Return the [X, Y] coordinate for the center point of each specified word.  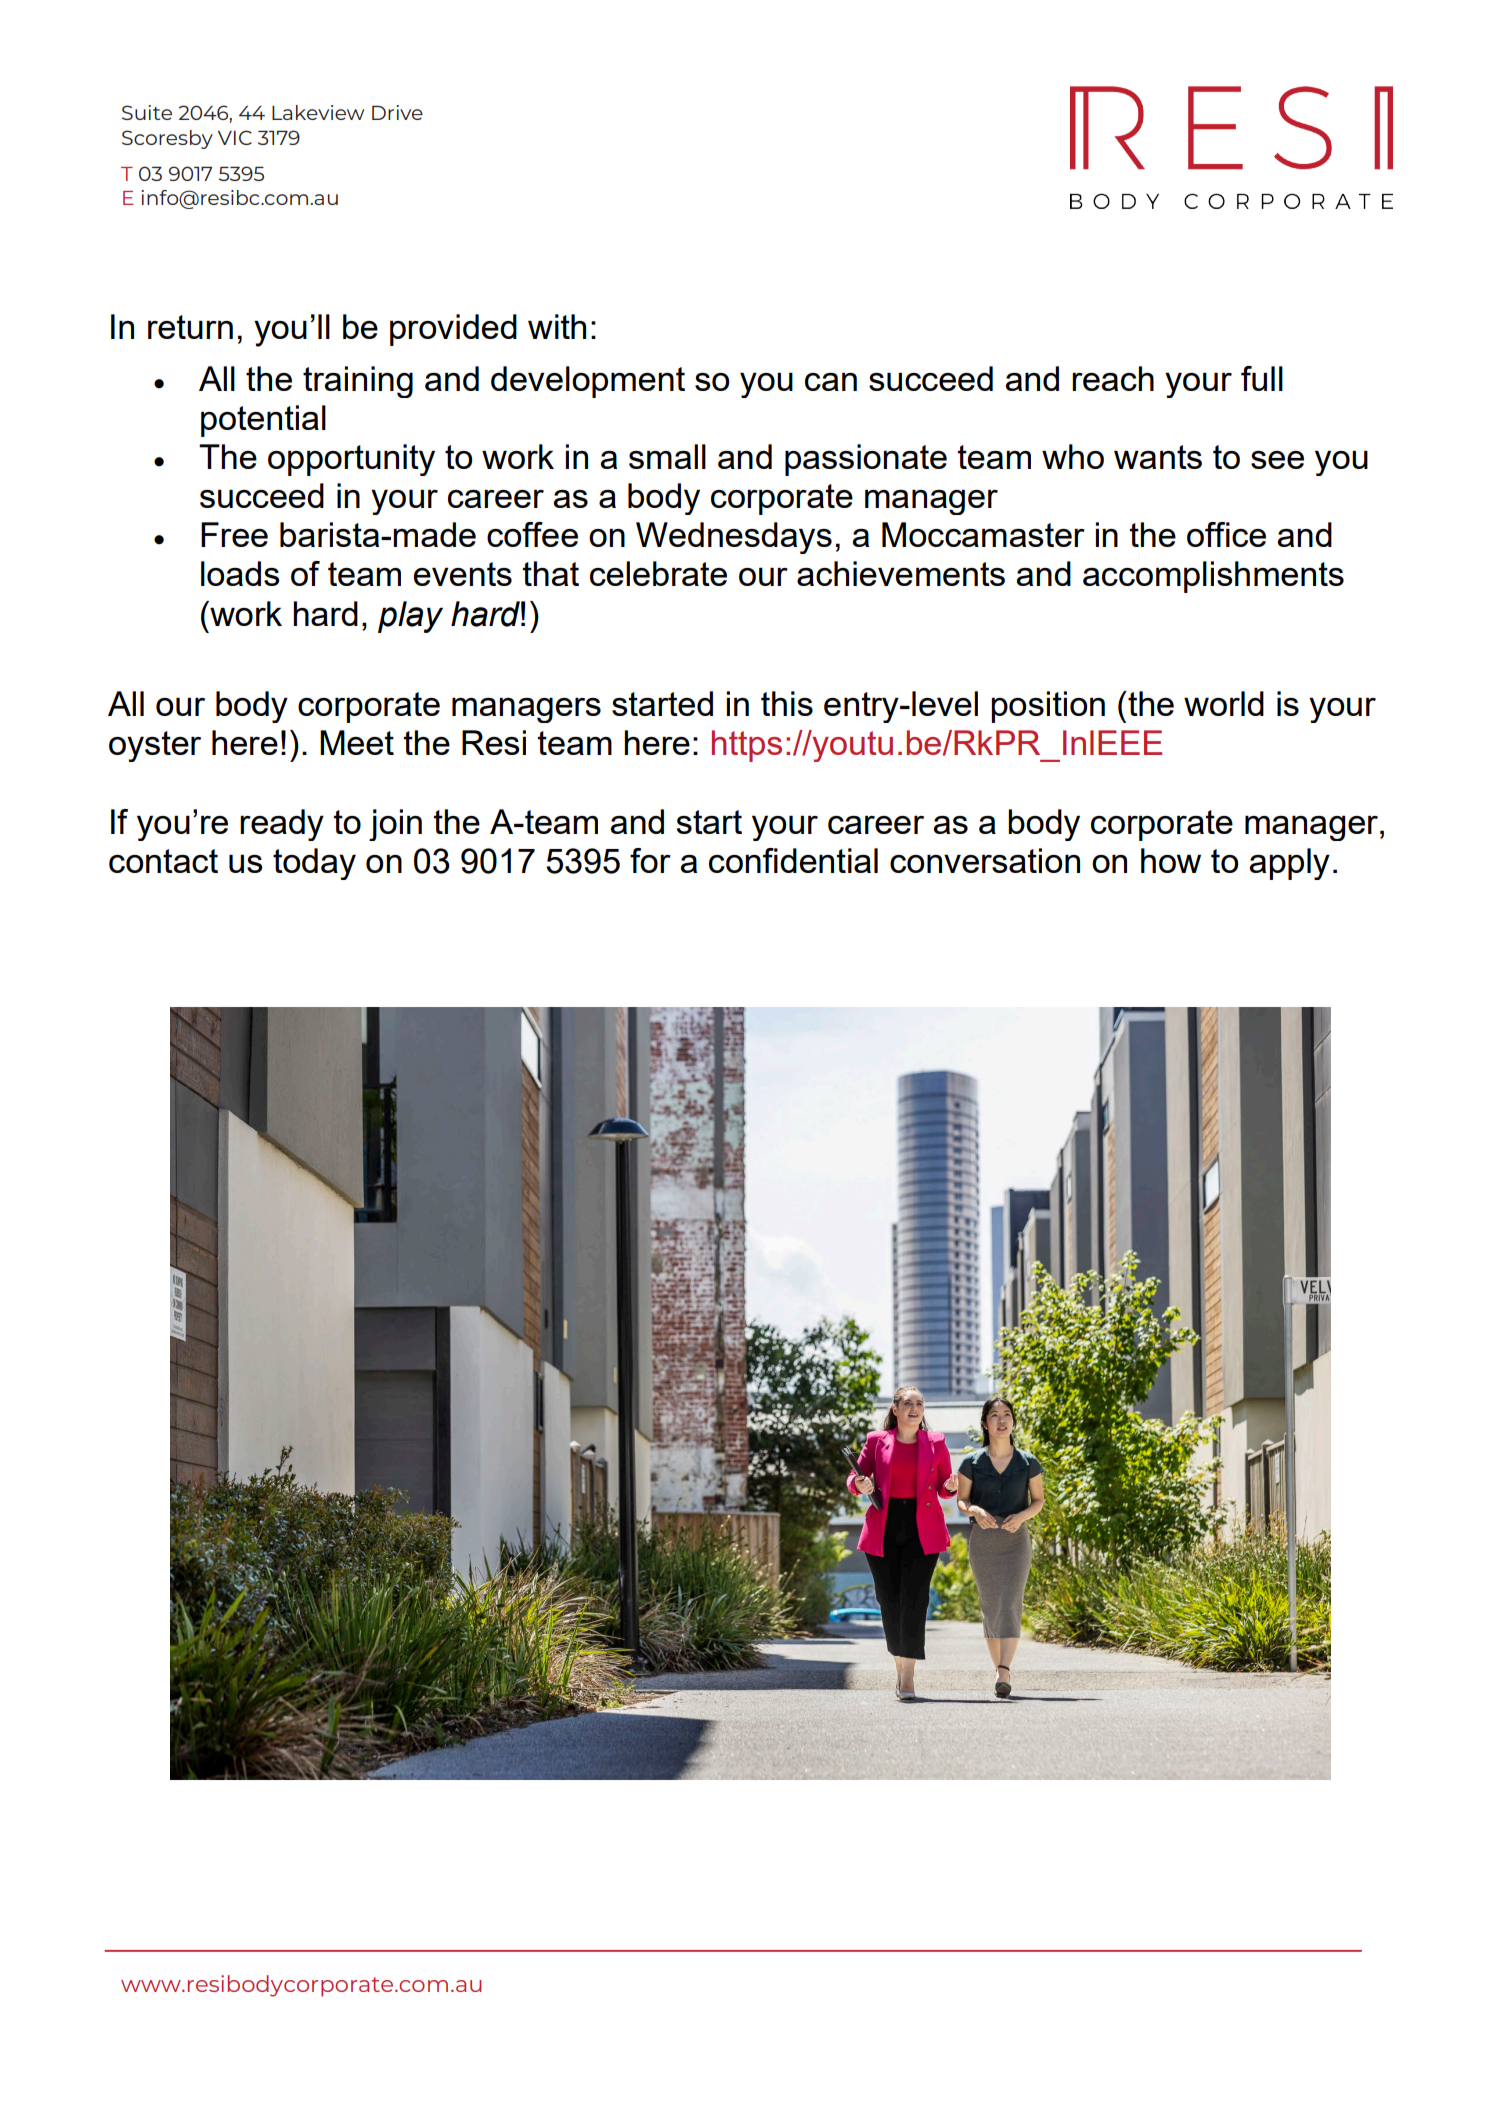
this [787, 703]
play [410, 617]
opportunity [351, 460]
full [1262, 378]
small [667, 456]
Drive [397, 112]
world [1224, 703]
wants [1158, 457]
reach [1113, 378]
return [190, 327]
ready [282, 825]
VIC [235, 137]
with [557, 326]
